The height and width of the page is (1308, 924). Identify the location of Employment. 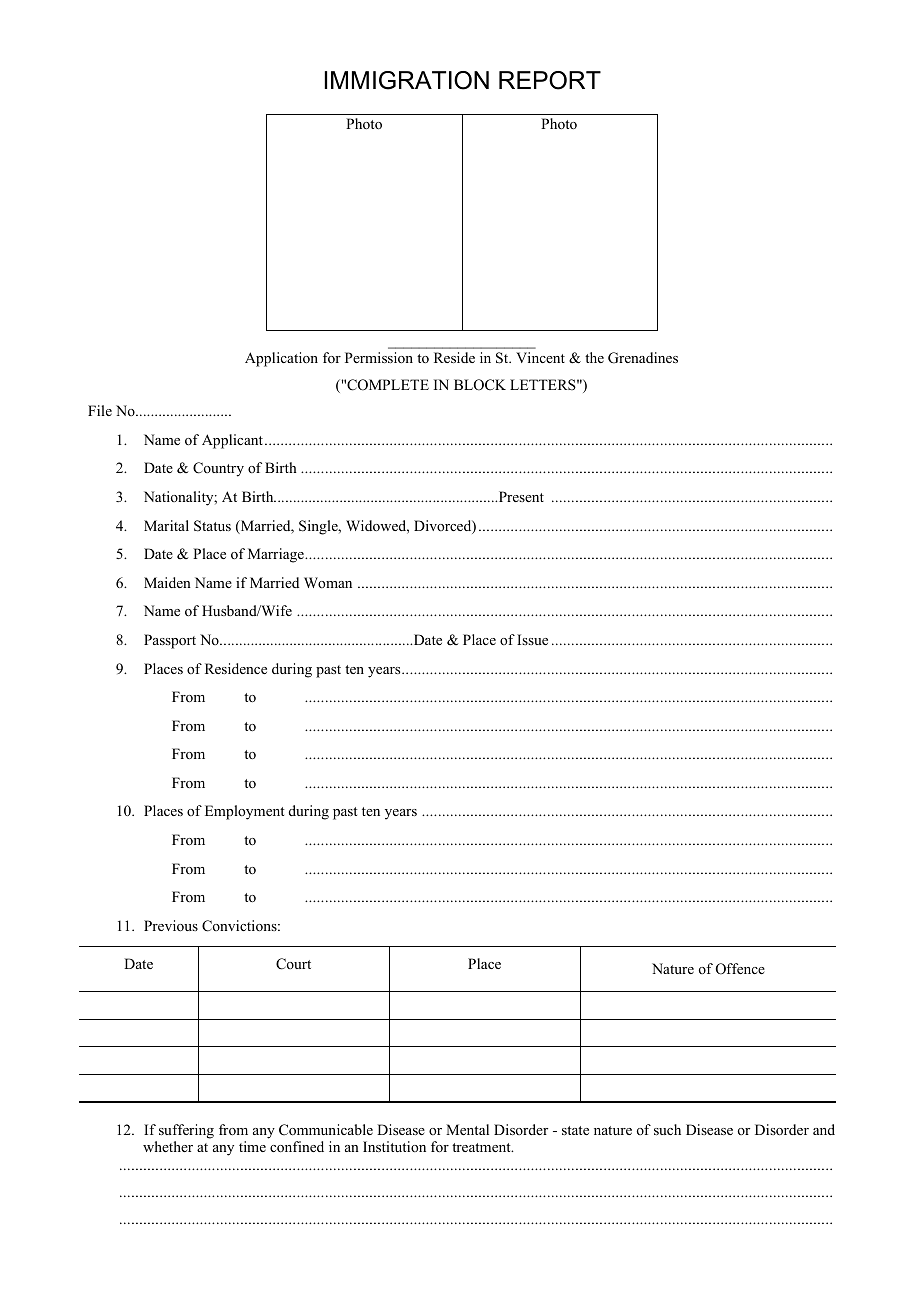
(245, 812).
